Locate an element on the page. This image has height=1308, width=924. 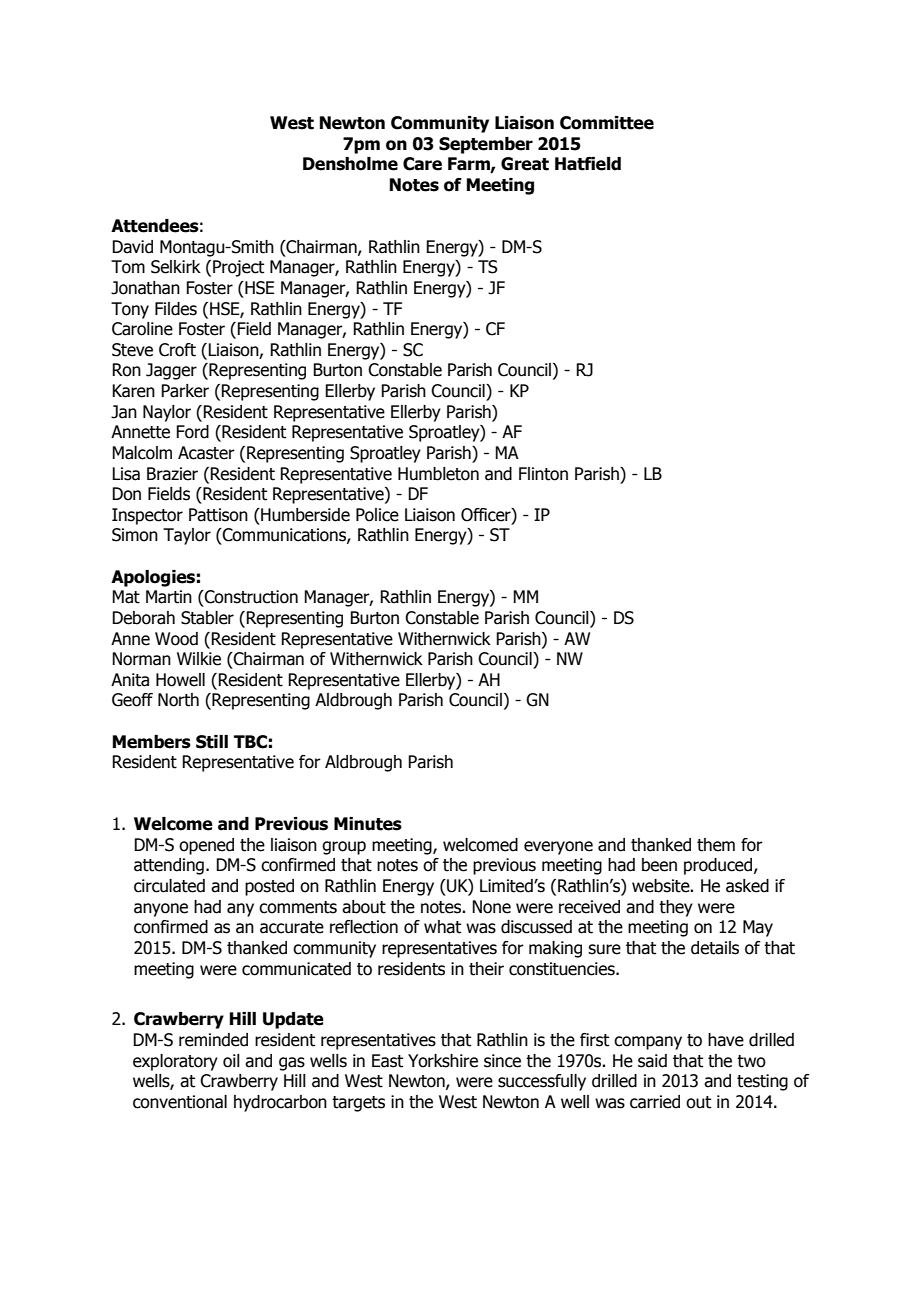
them is located at coordinates (716, 845).
